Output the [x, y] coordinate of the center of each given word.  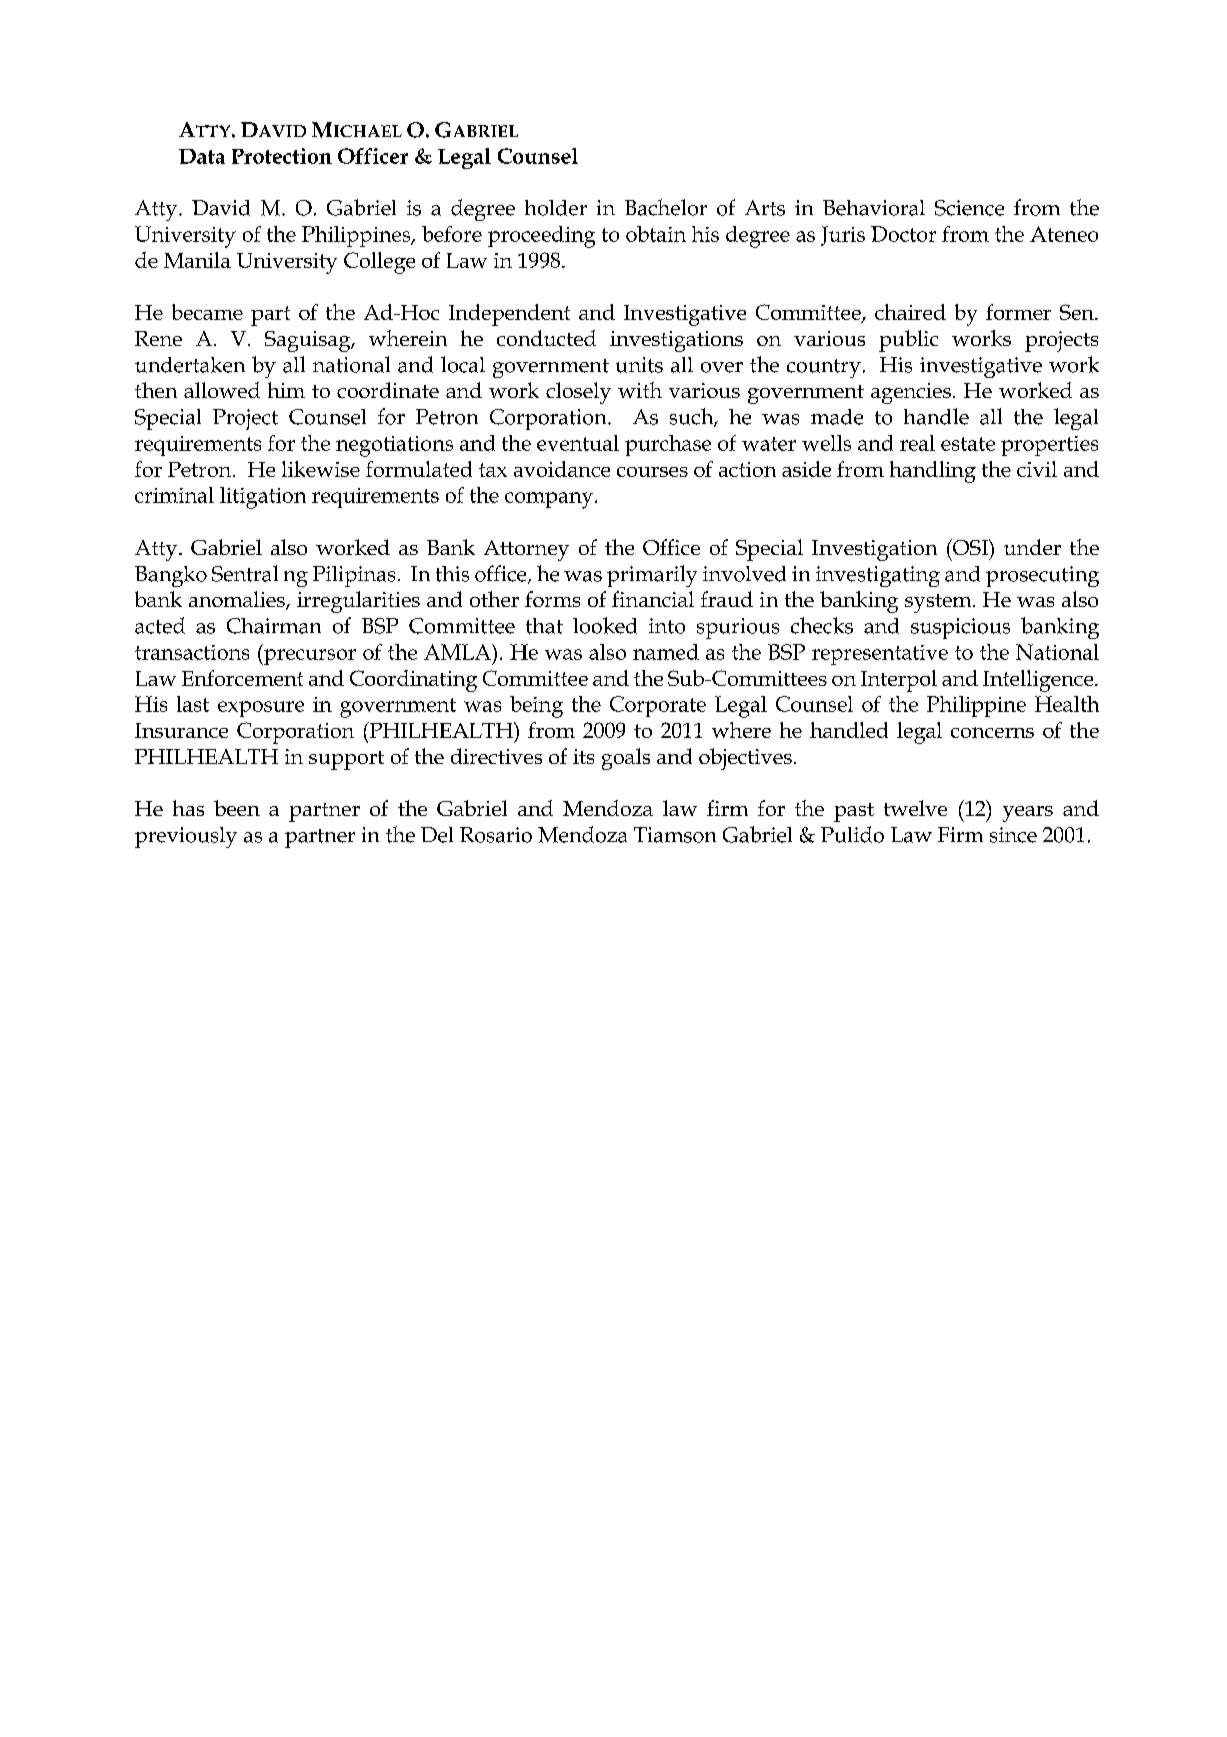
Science [969, 208]
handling [933, 472]
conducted [546, 338]
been [237, 808]
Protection [282, 156]
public [908, 341]
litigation [263, 498]
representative [880, 655]
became [207, 312]
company [550, 500]
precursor [309, 657]
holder [556, 208]
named [666, 652]
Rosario [496, 835]
